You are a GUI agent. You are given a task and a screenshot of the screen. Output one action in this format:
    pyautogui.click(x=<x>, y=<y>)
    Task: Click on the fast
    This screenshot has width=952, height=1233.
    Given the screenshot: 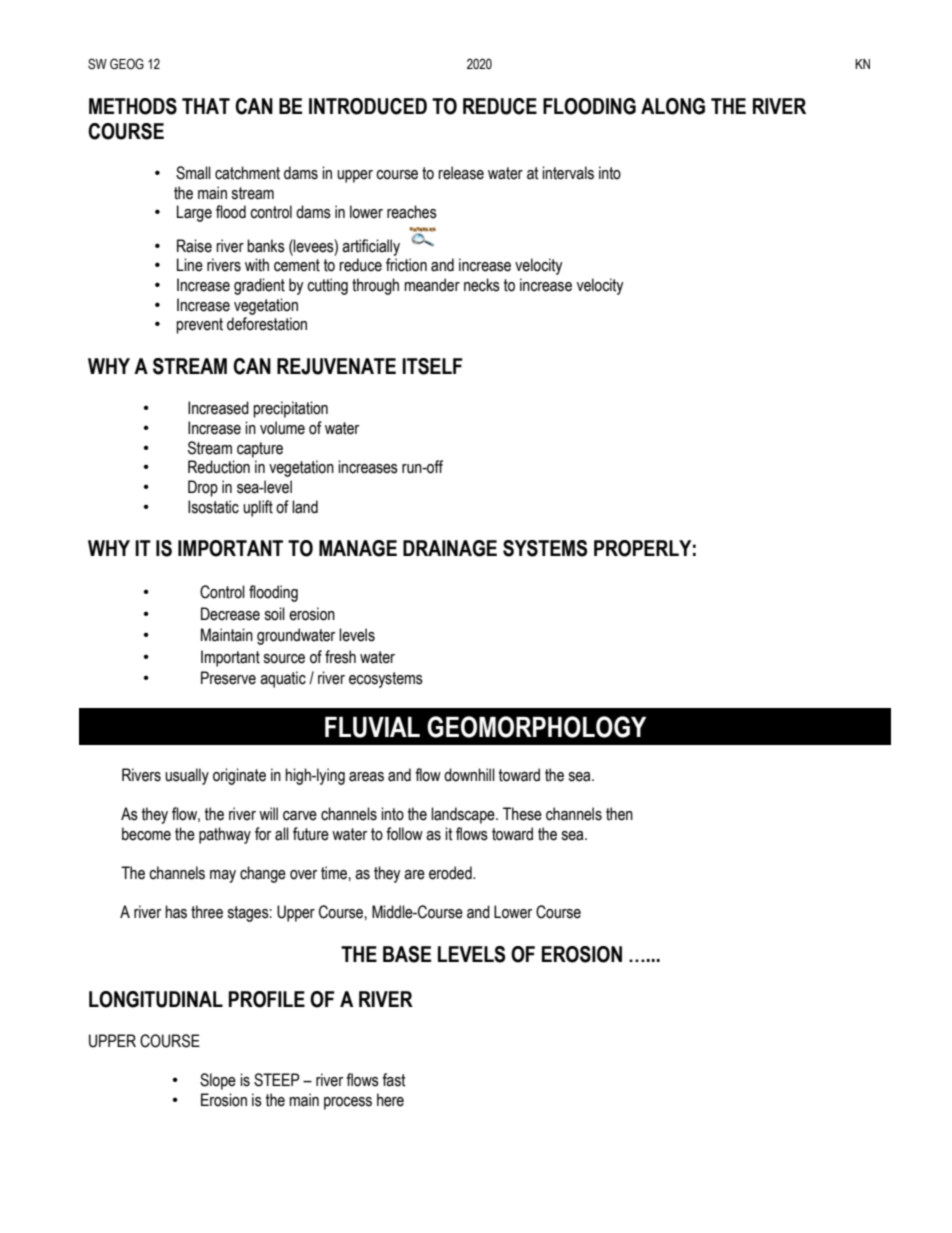 What is the action you would take?
    pyautogui.click(x=394, y=1080)
